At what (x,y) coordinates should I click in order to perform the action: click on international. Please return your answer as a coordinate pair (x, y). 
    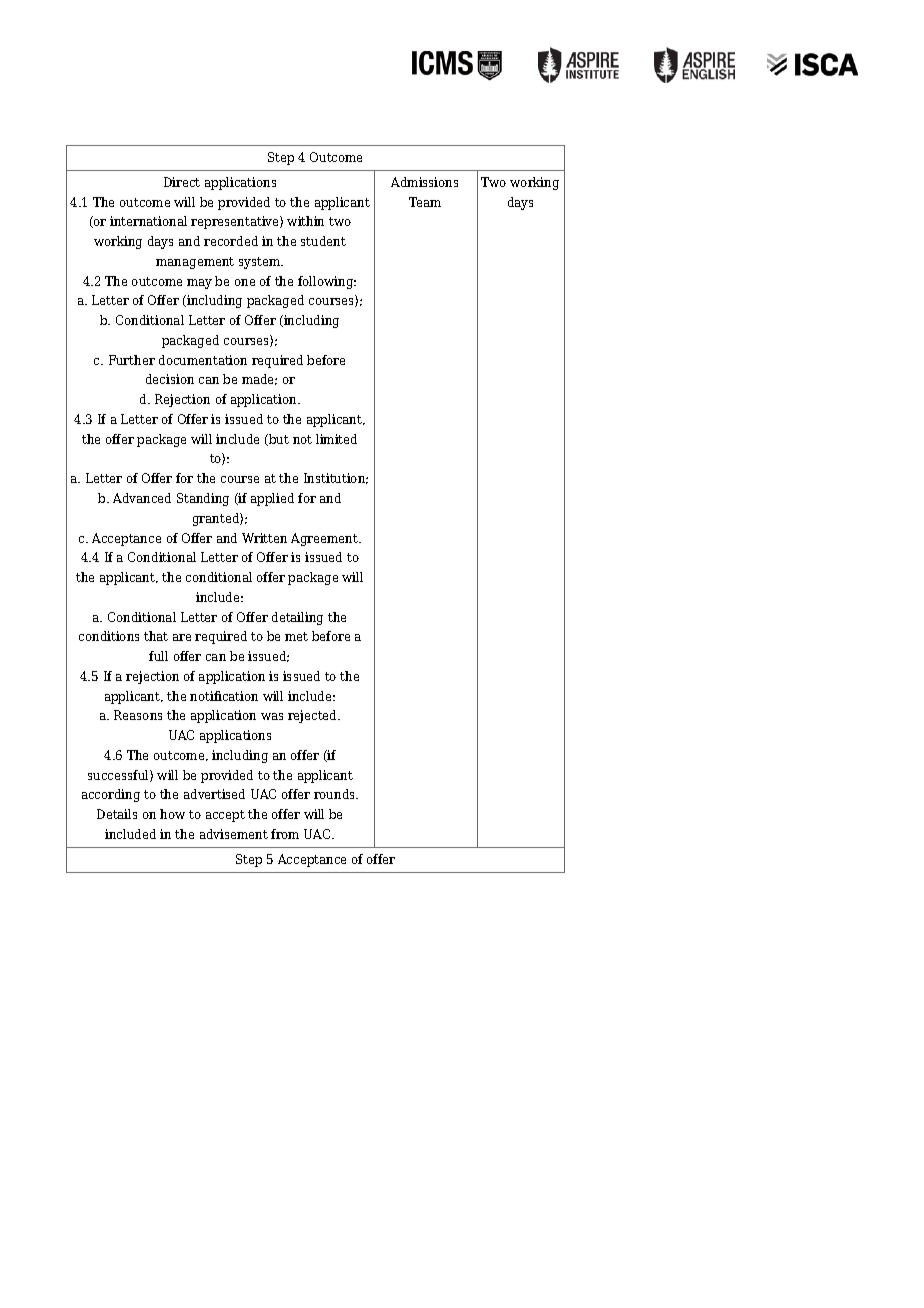
    Looking at the image, I should click on (148, 221).
